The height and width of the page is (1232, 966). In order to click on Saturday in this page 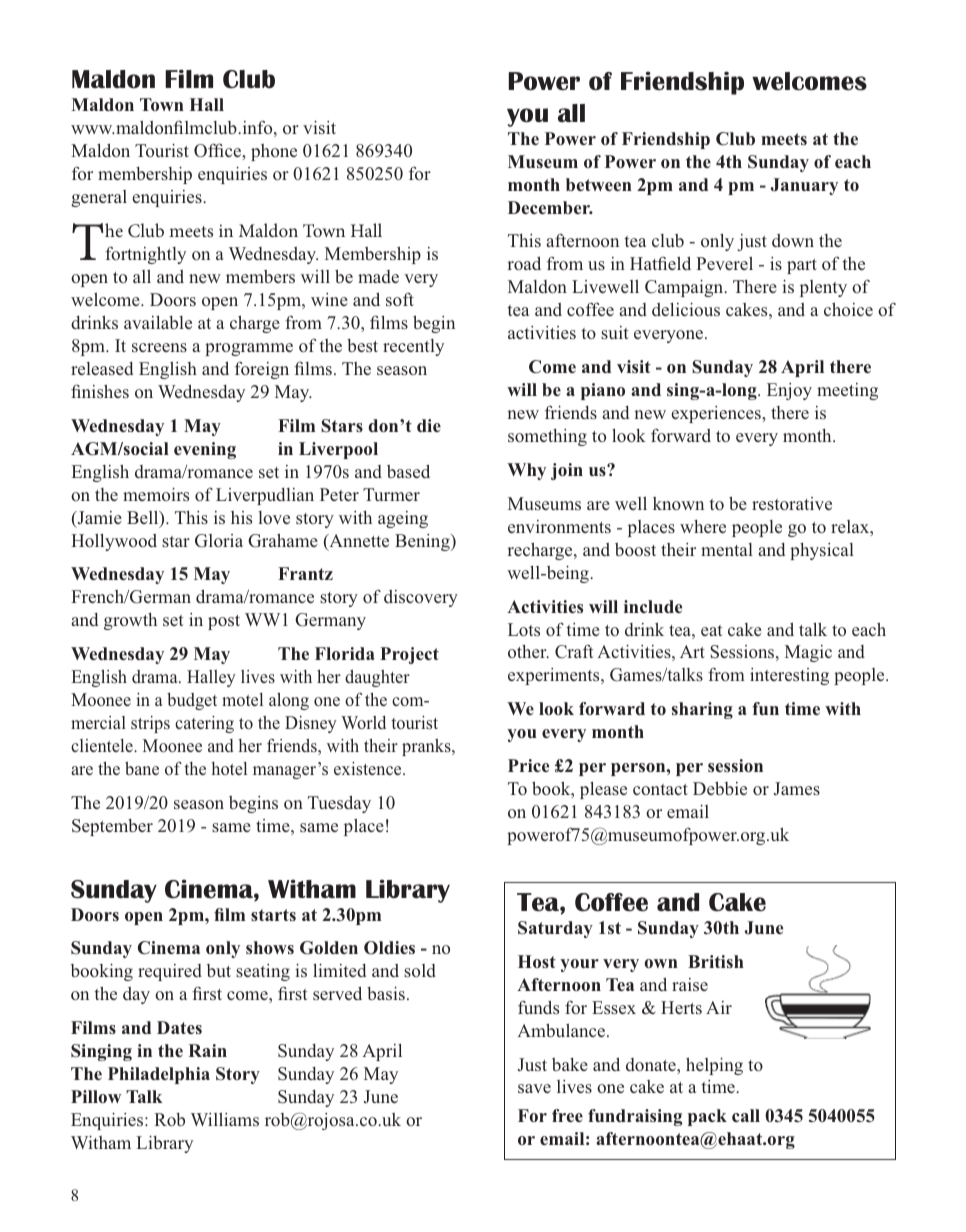, I will do `click(555, 929)`.
